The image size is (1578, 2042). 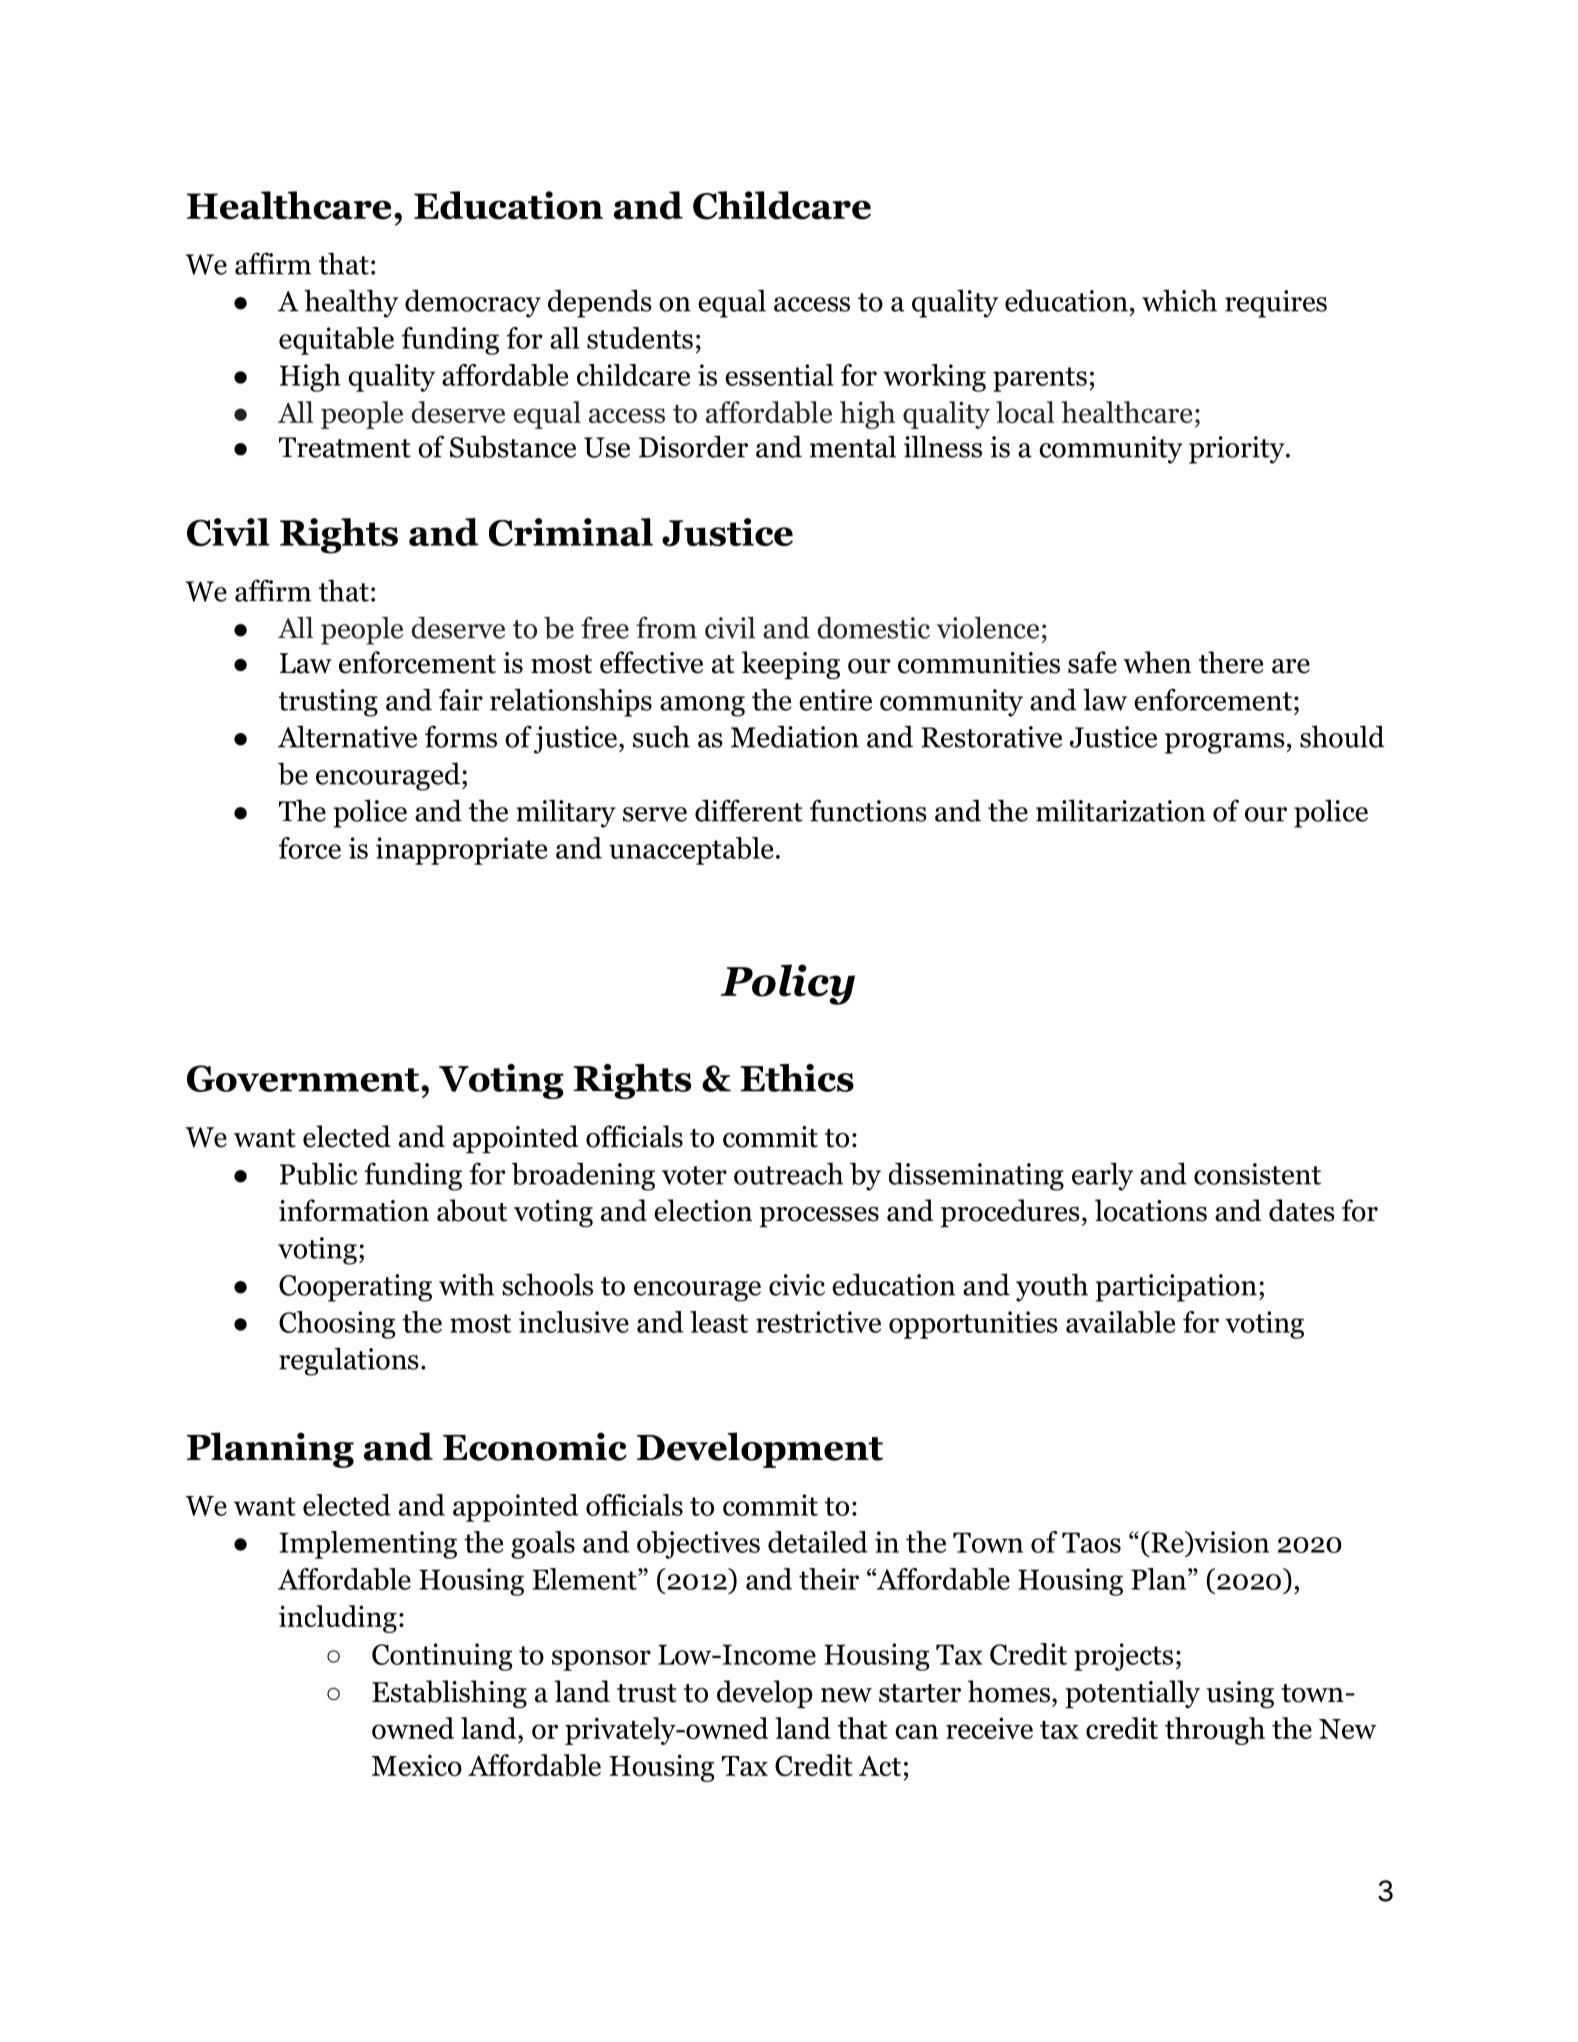 I want to click on democracy, so click(x=473, y=303).
